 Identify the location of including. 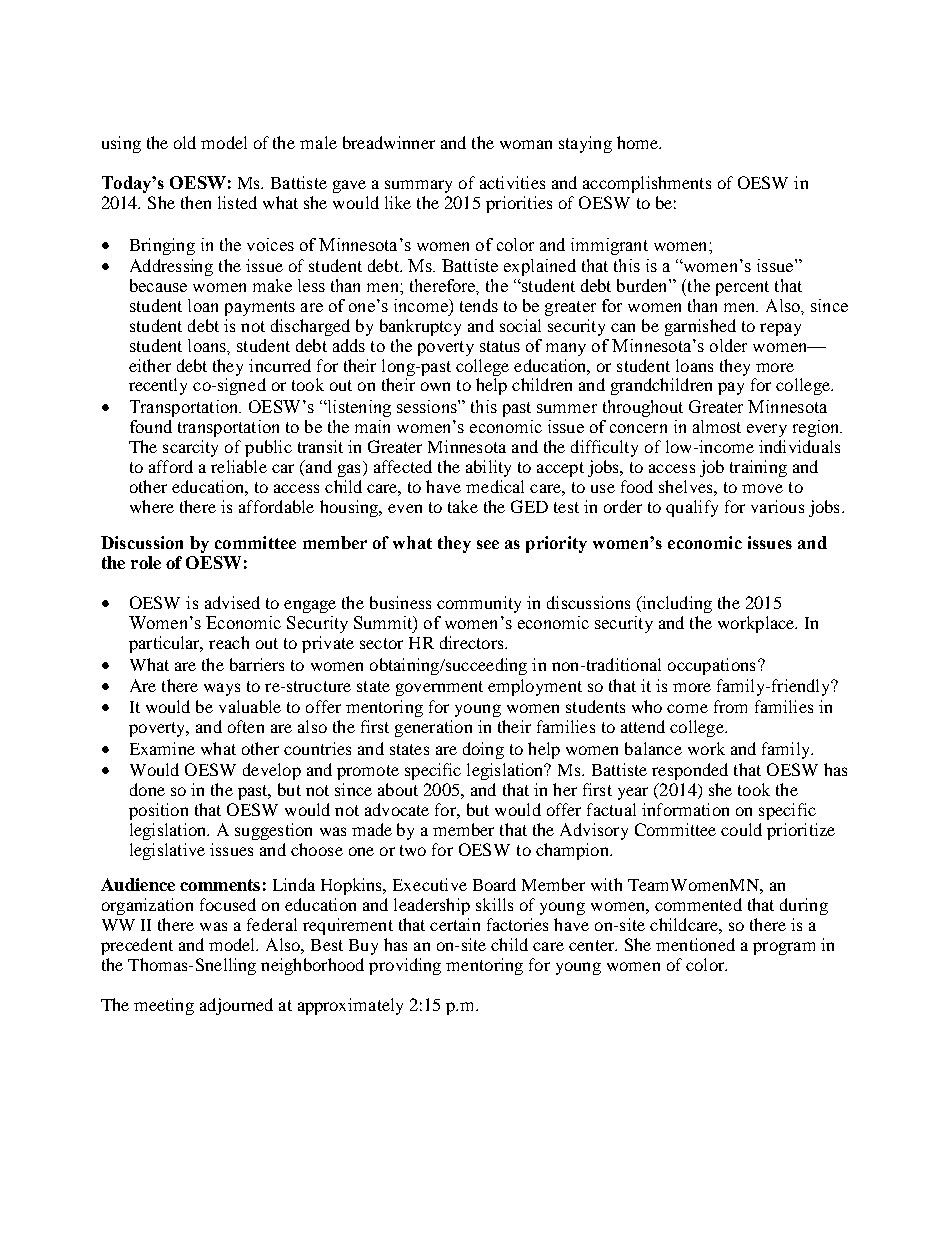
(676, 604).
